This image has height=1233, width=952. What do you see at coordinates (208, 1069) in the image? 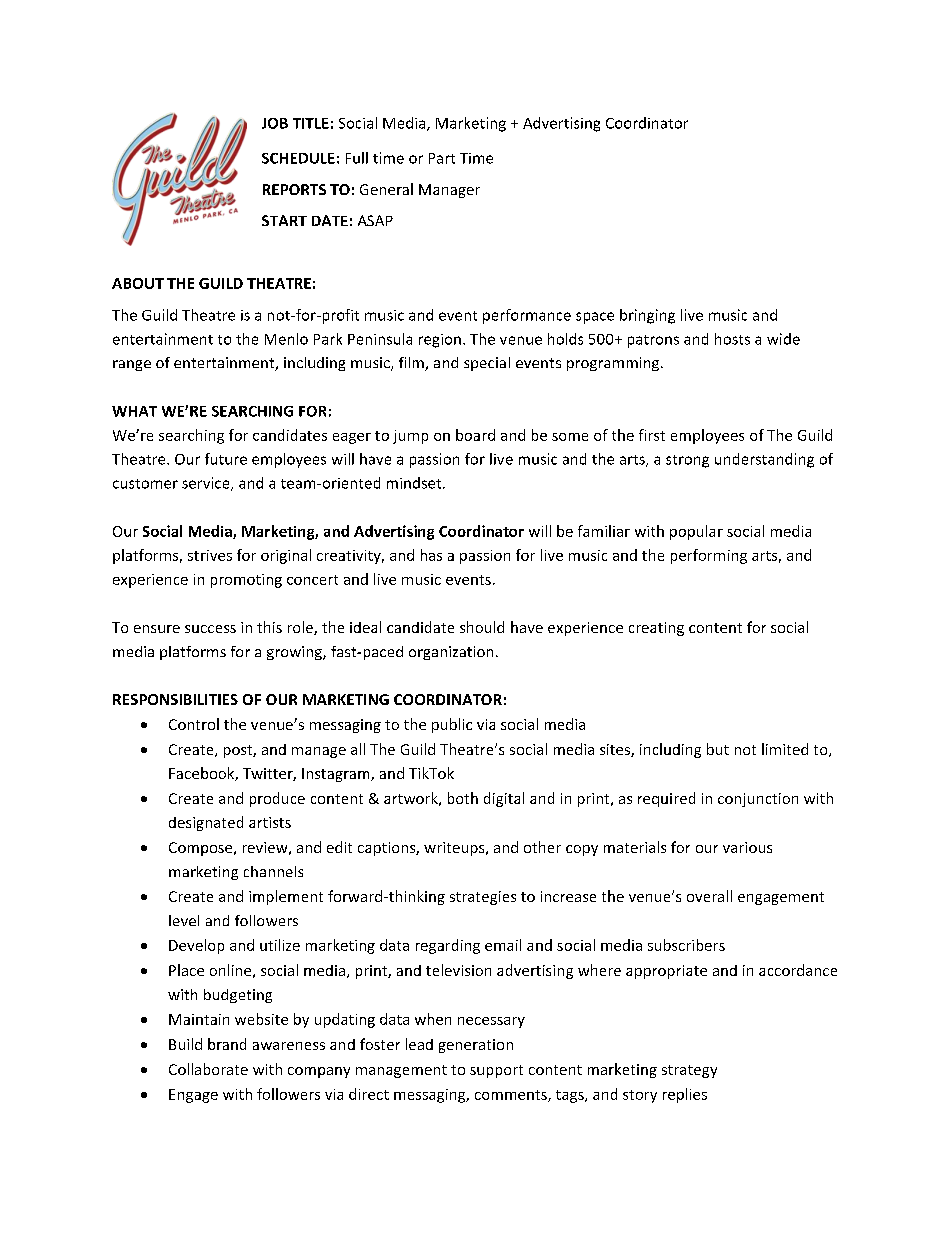
I see `Collaborate` at bounding box center [208, 1069].
